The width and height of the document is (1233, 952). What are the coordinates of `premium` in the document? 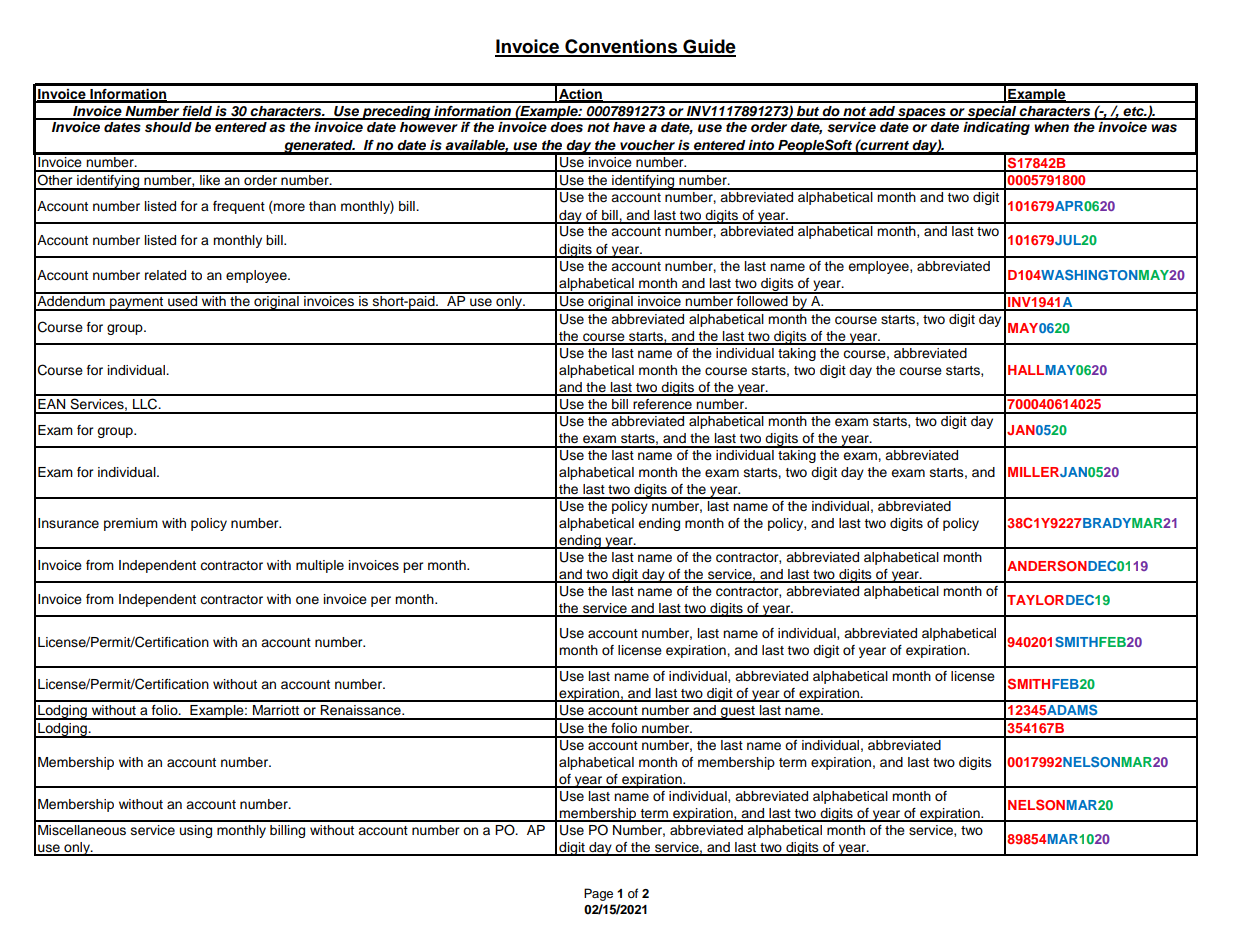 It's located at (131, 524).
